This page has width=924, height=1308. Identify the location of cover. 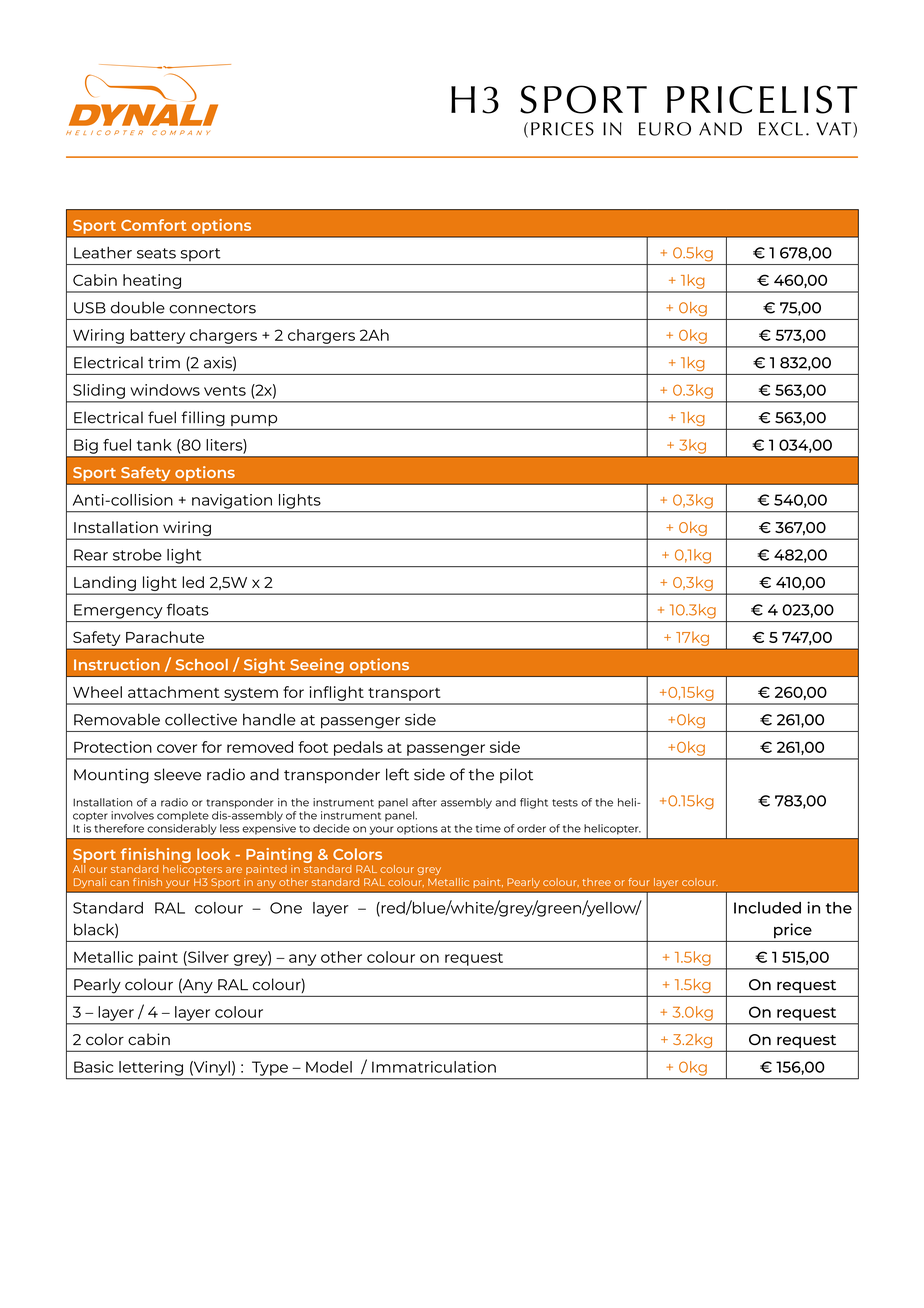
(177, 748).
